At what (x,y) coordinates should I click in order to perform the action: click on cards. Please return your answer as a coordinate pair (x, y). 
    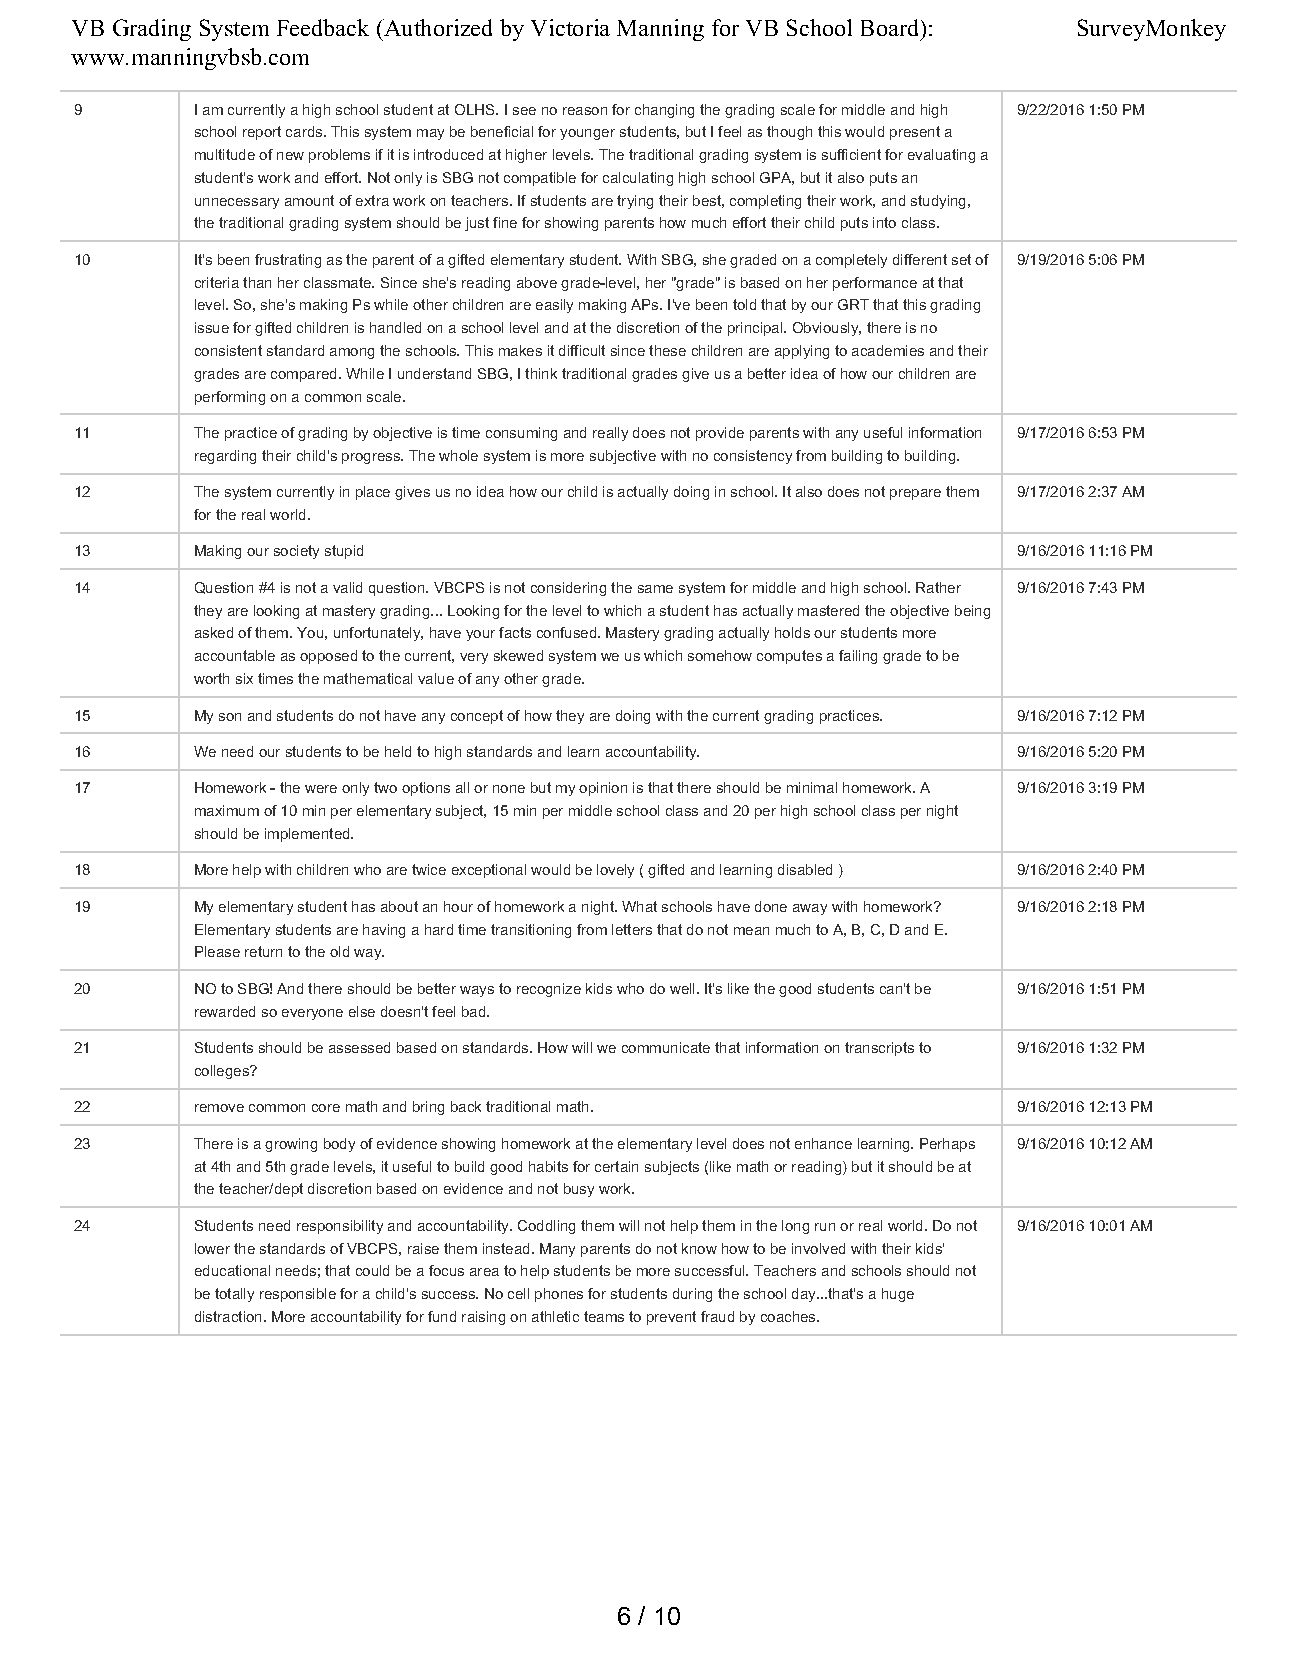
    Looking at the image, I should click on (304, 131).
